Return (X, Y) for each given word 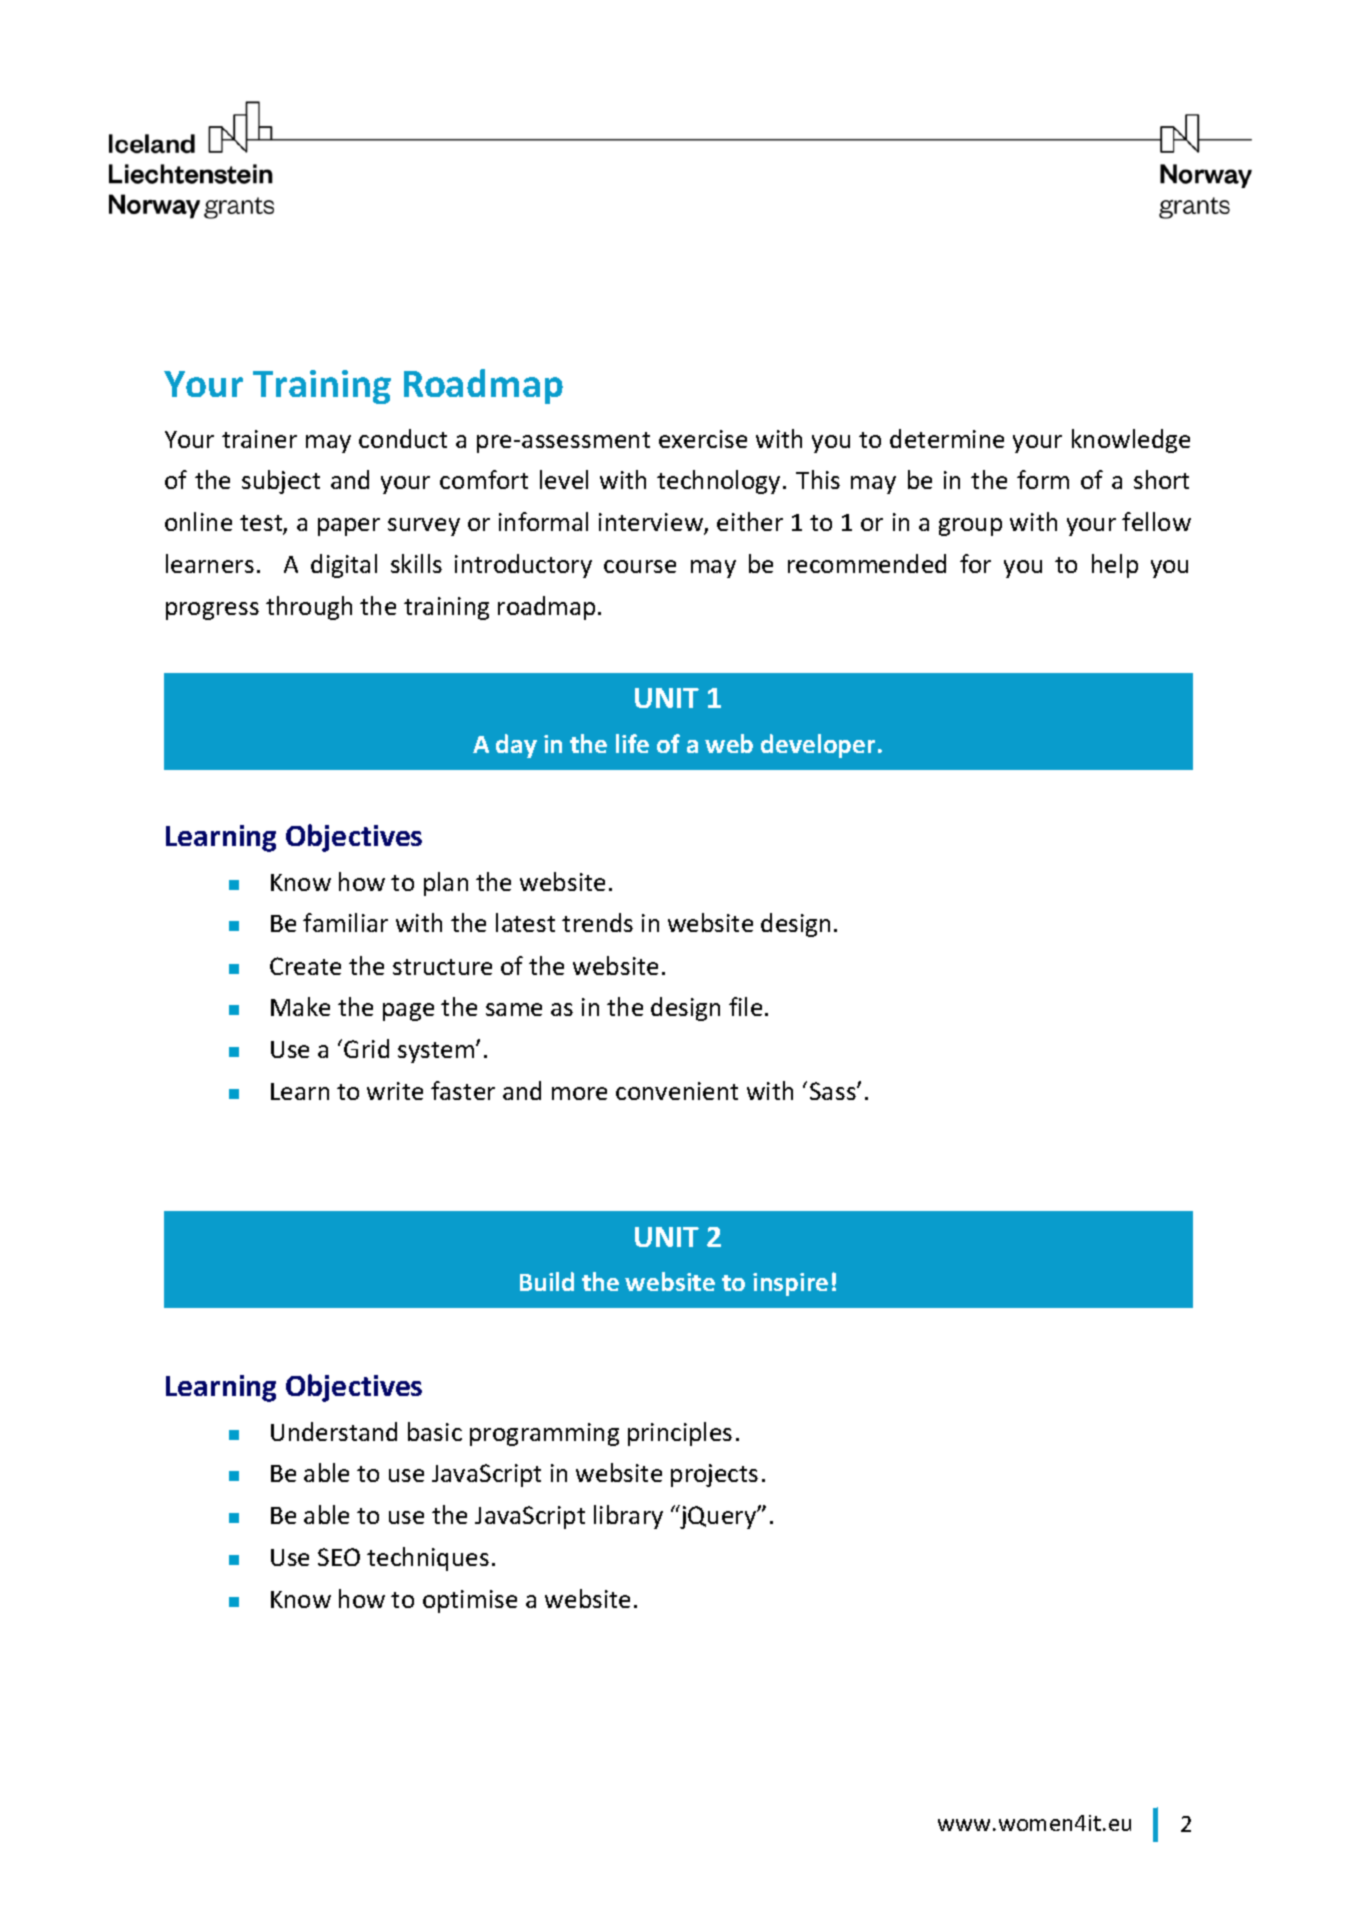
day (516, 746)
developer (818, 746)
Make (300, 1006)
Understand (334, 1431)
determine (947, 438)
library (628, 1517)
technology (718, 482)
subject (281, 482)
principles (680, 1434)
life (632, 743)
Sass (834, 1091)
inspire (790, 1284)
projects (714, 1475)
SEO (339, 1557)
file (745, 1006)
